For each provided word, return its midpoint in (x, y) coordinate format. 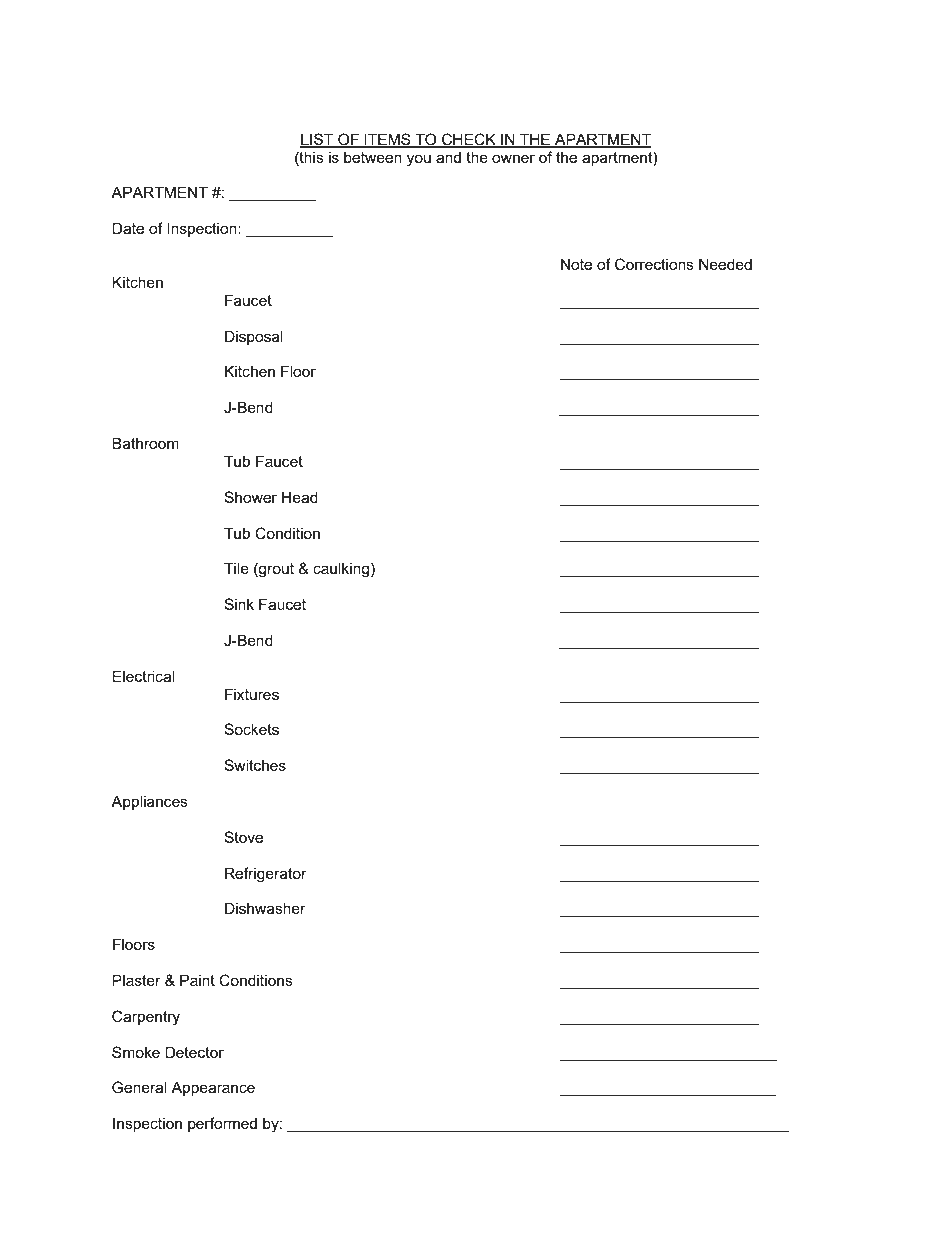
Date (128, 228)
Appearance (213, 1088)
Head (300, 497)
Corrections (654, 264)
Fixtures (252, 694)
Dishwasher (265, 908)
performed (222, 1124)
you (419, 160)
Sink (239, 604)
